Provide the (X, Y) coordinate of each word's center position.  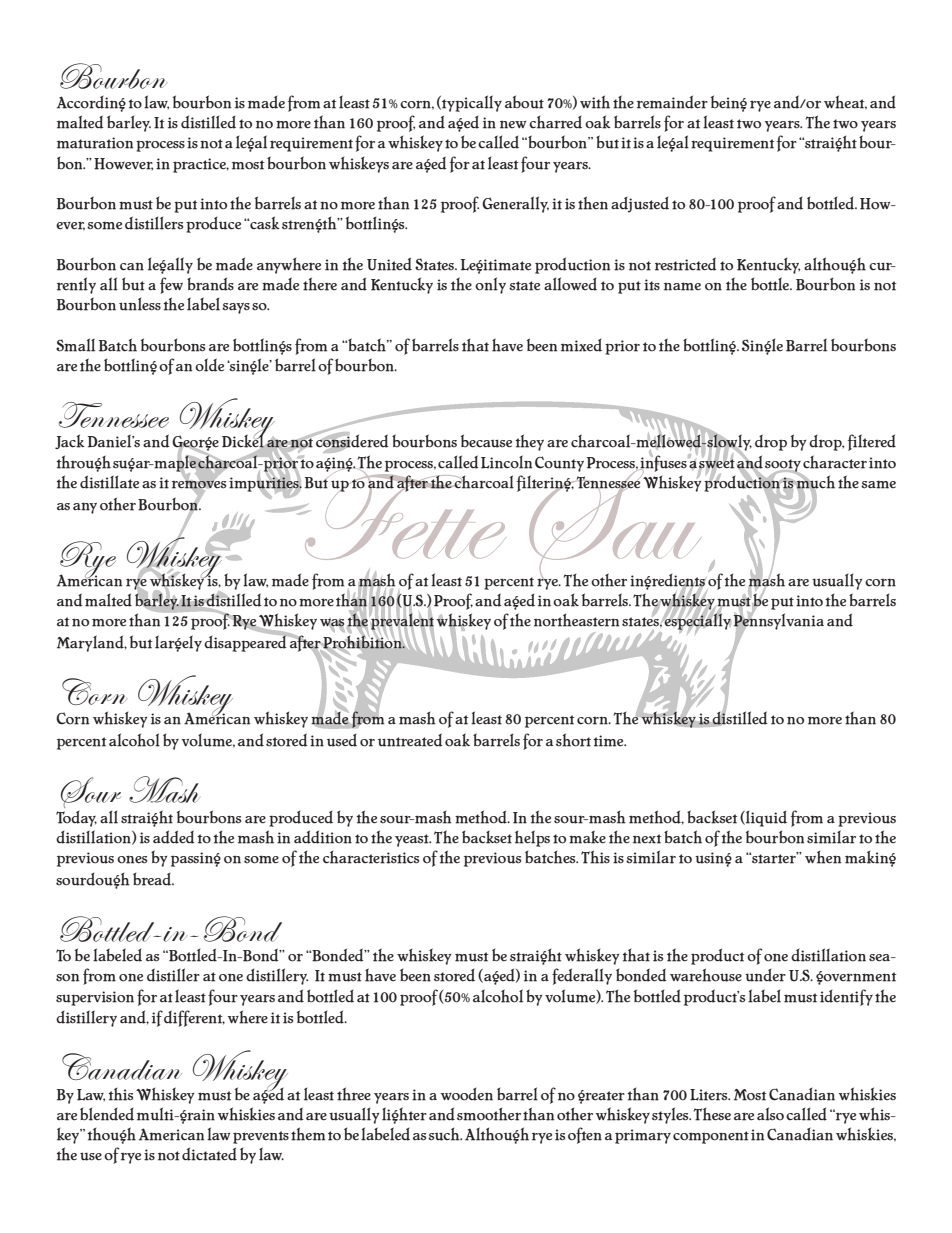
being (729, 103)
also (770, 1114)
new (513, 125)
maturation (95, 143)
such (445, 1134)
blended (107, 1114)
